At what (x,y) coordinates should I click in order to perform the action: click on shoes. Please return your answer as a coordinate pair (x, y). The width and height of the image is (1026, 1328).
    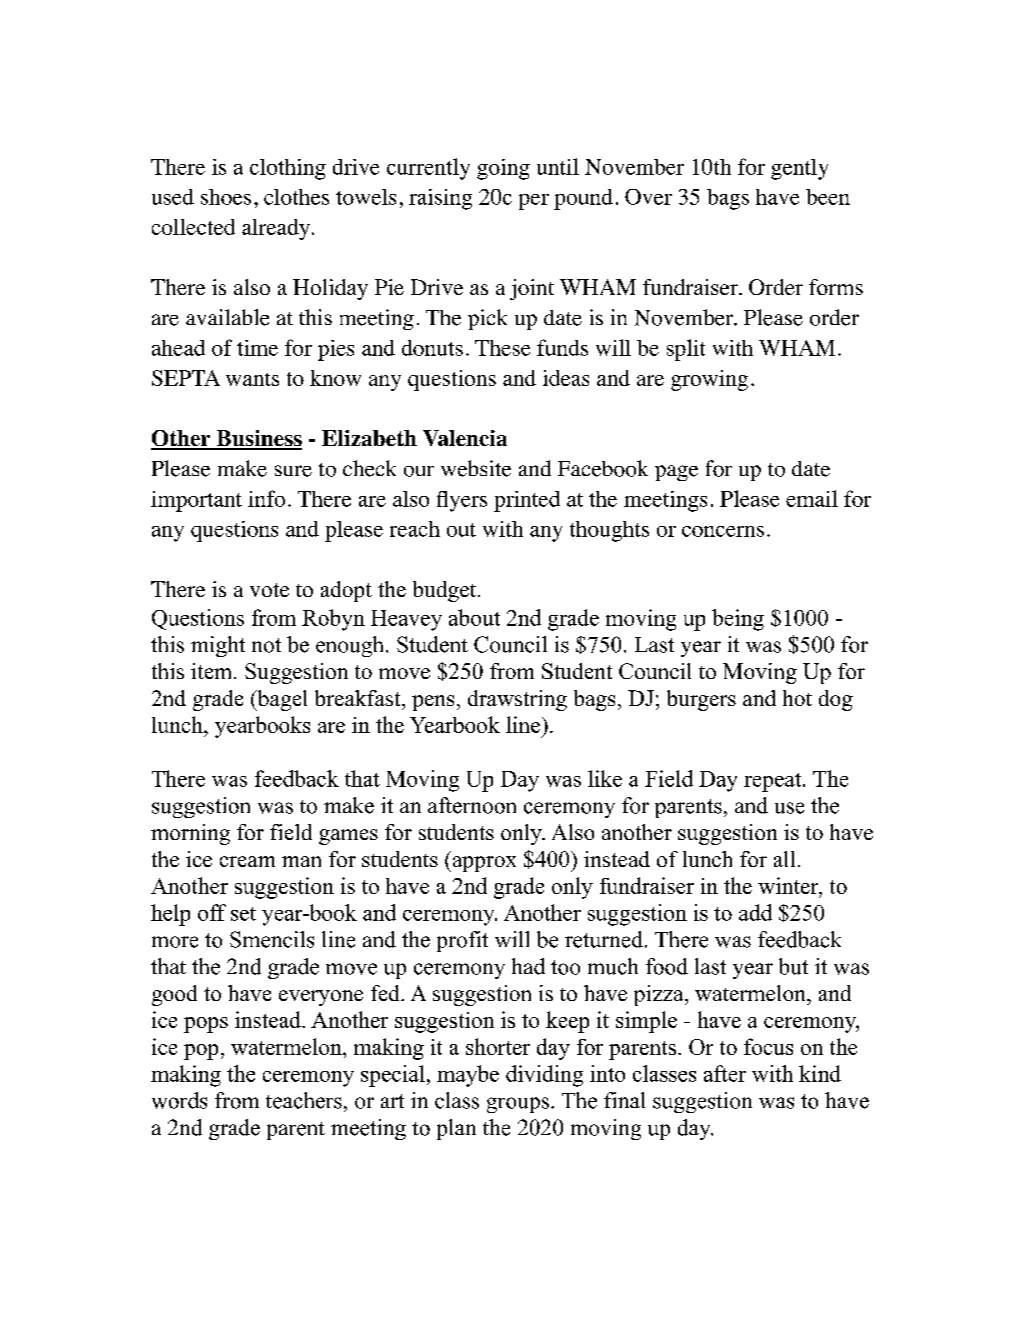
    Looking at the image, I should click on (226, 197).
